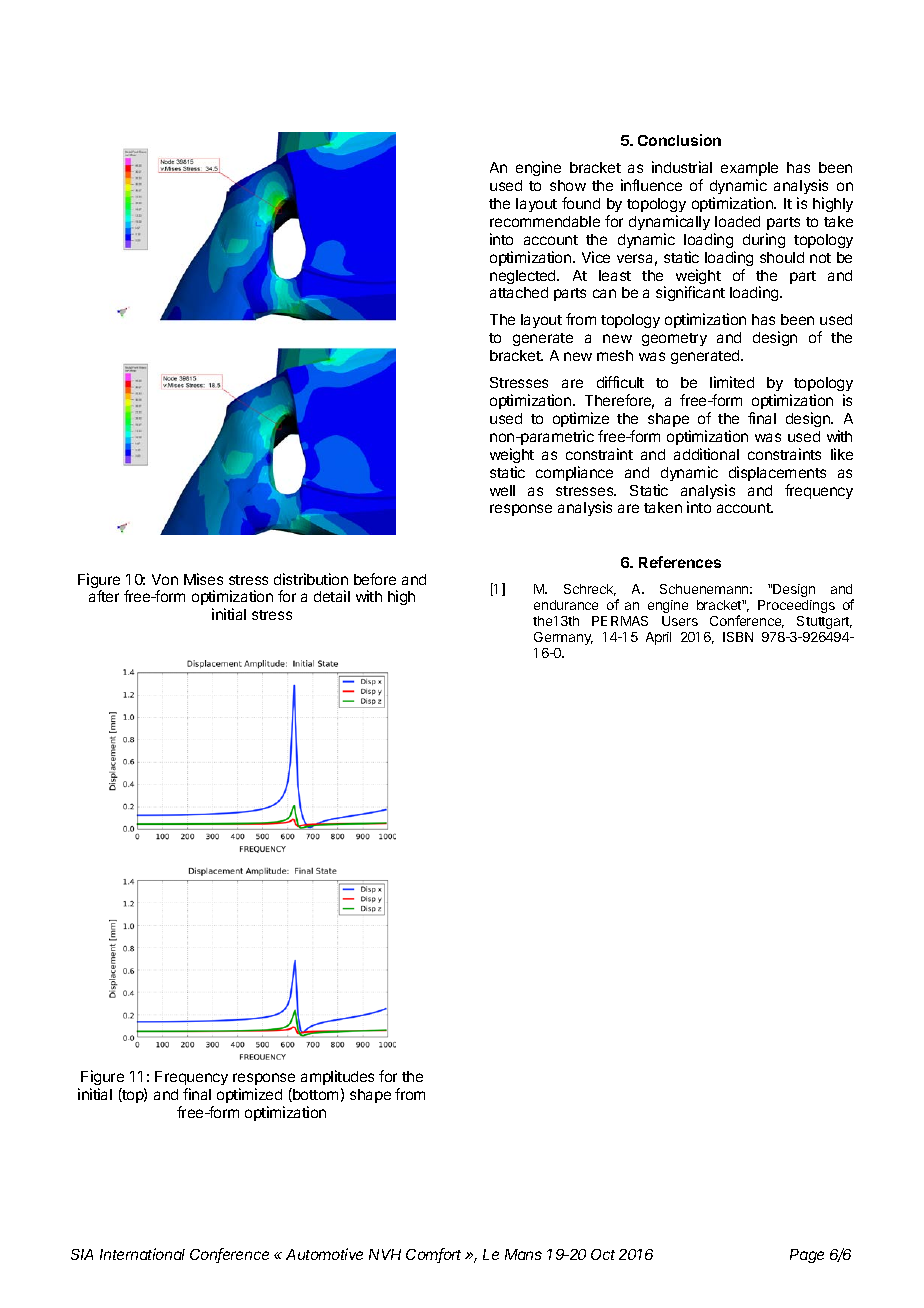 This document has width=924, height=1308. Describe the element at coordinates (142, 1254) in the document. I see `International` at that location.
